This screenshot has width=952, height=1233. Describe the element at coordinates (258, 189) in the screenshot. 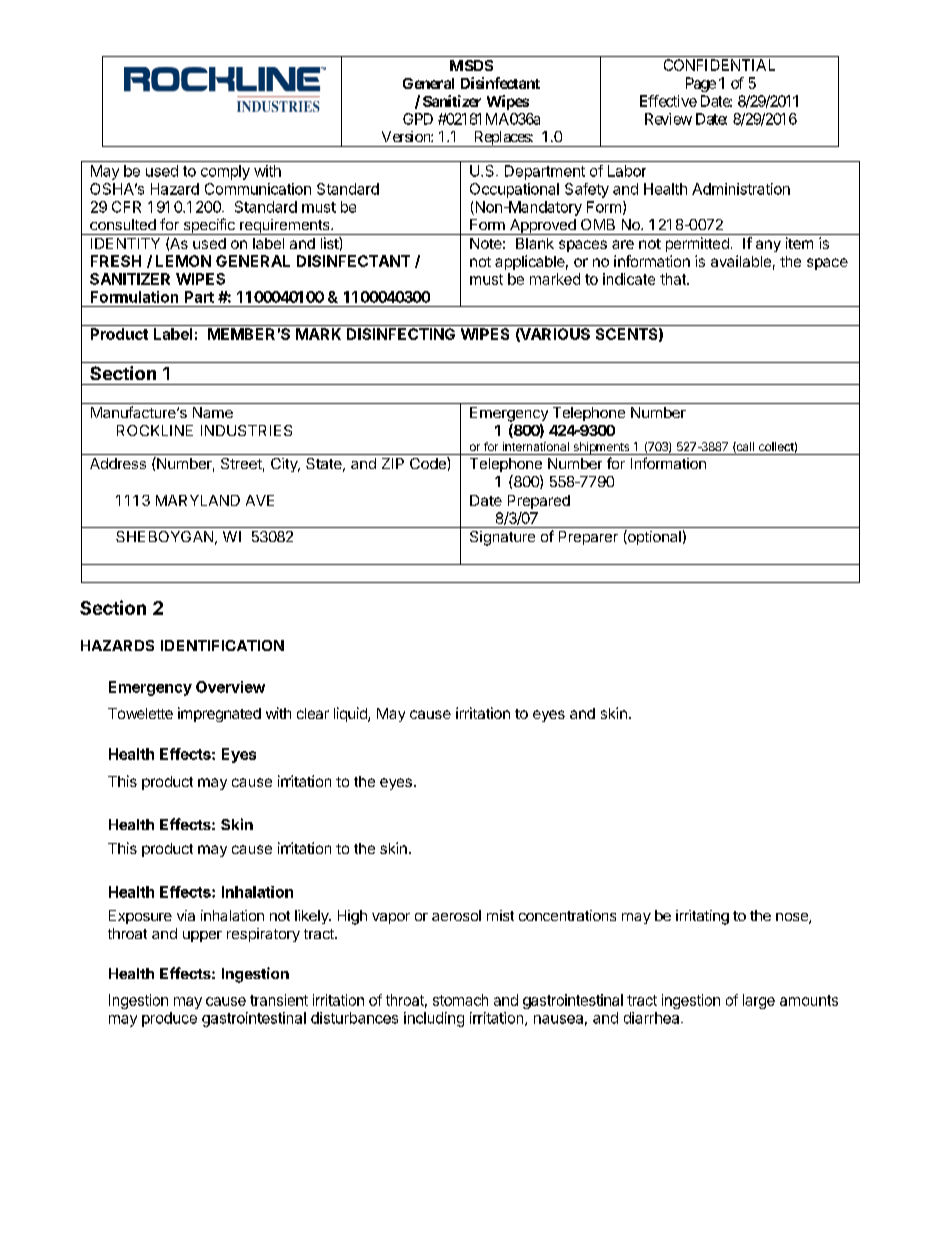

I see `Communication` at that location.
